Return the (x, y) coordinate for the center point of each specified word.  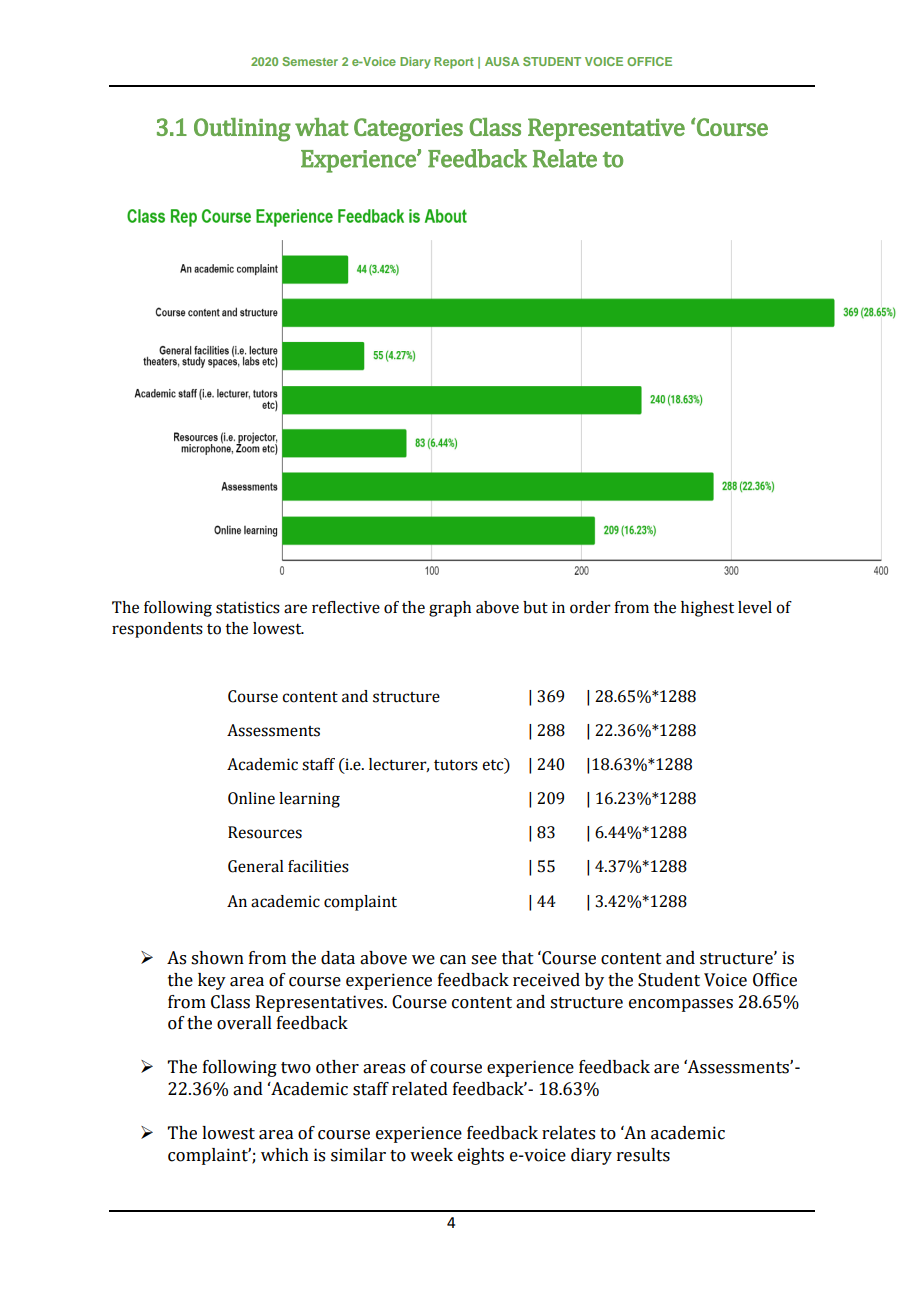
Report (454, 63)
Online (251, 798)
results (643, 1155)
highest (707, 609)
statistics (248, 607)
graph (450, 609)
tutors (456, 765)
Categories (408, 130)
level (755, 607)
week (431, 1155)
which (285, 1155)
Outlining (242, 130)
